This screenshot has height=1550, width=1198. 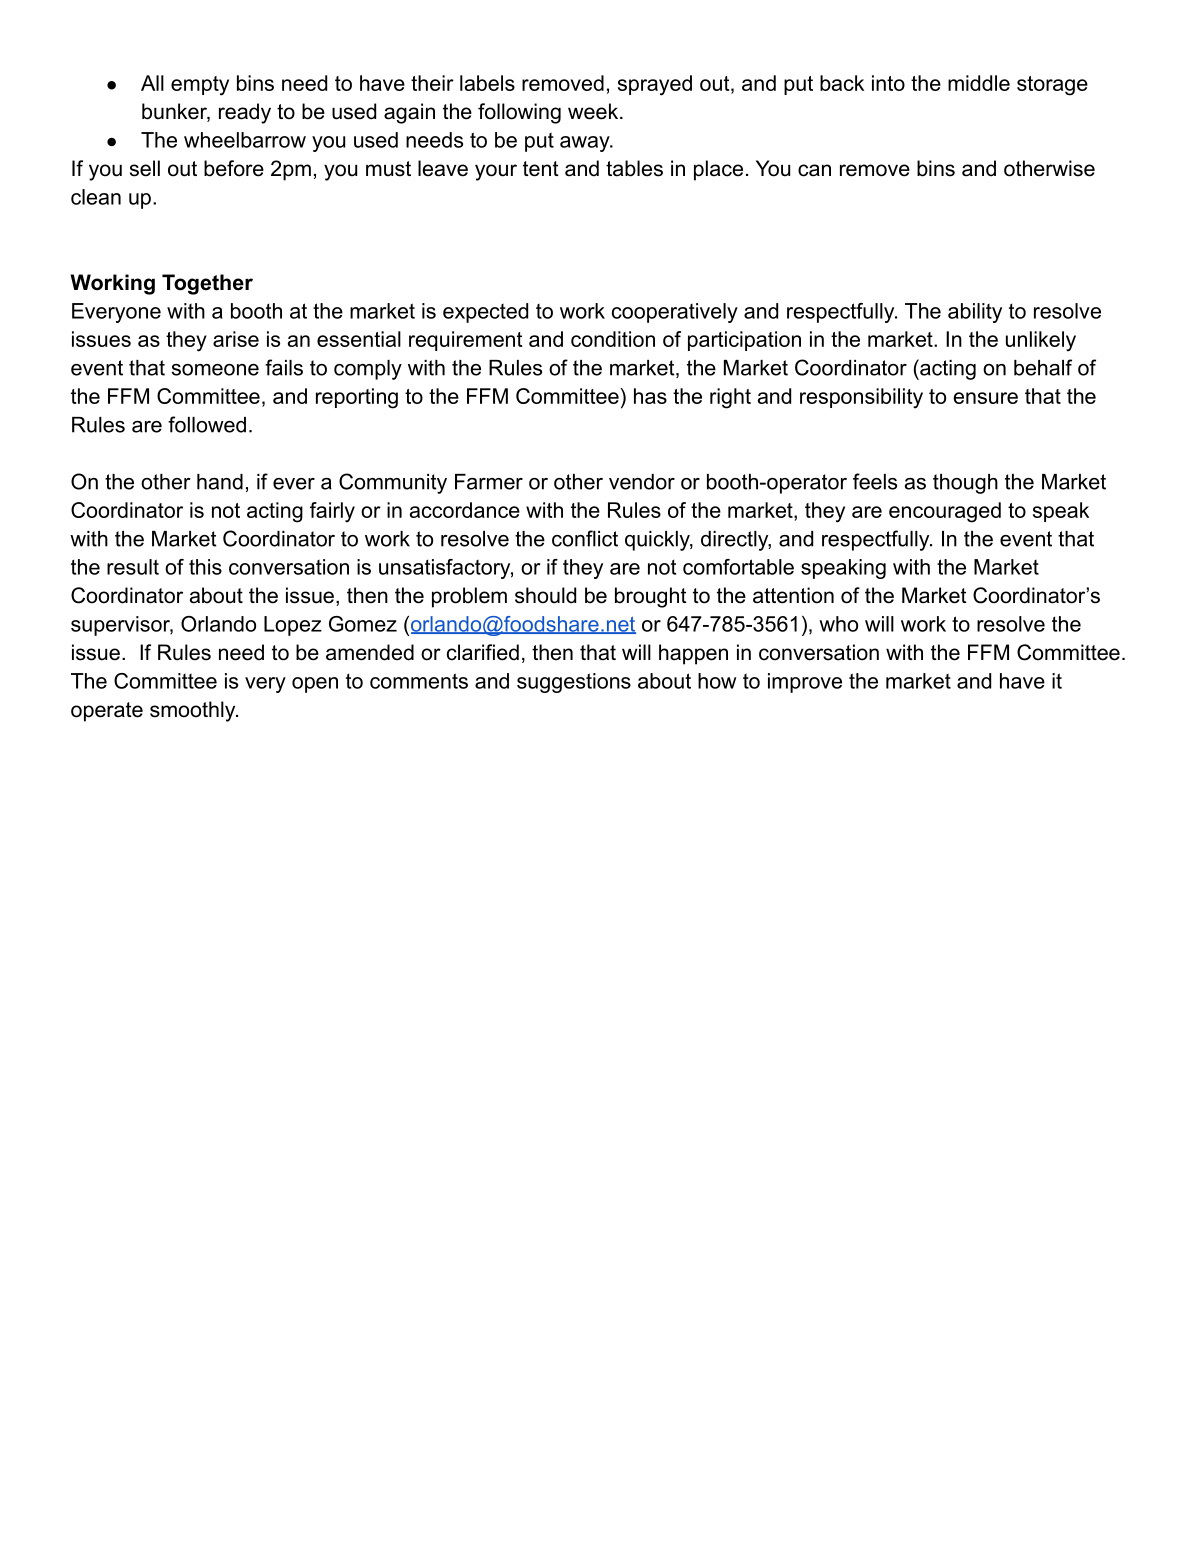 What do you see at coordinates (207, 424) in the screenshot?
I see `followed` at bounding box center [207, 424].
